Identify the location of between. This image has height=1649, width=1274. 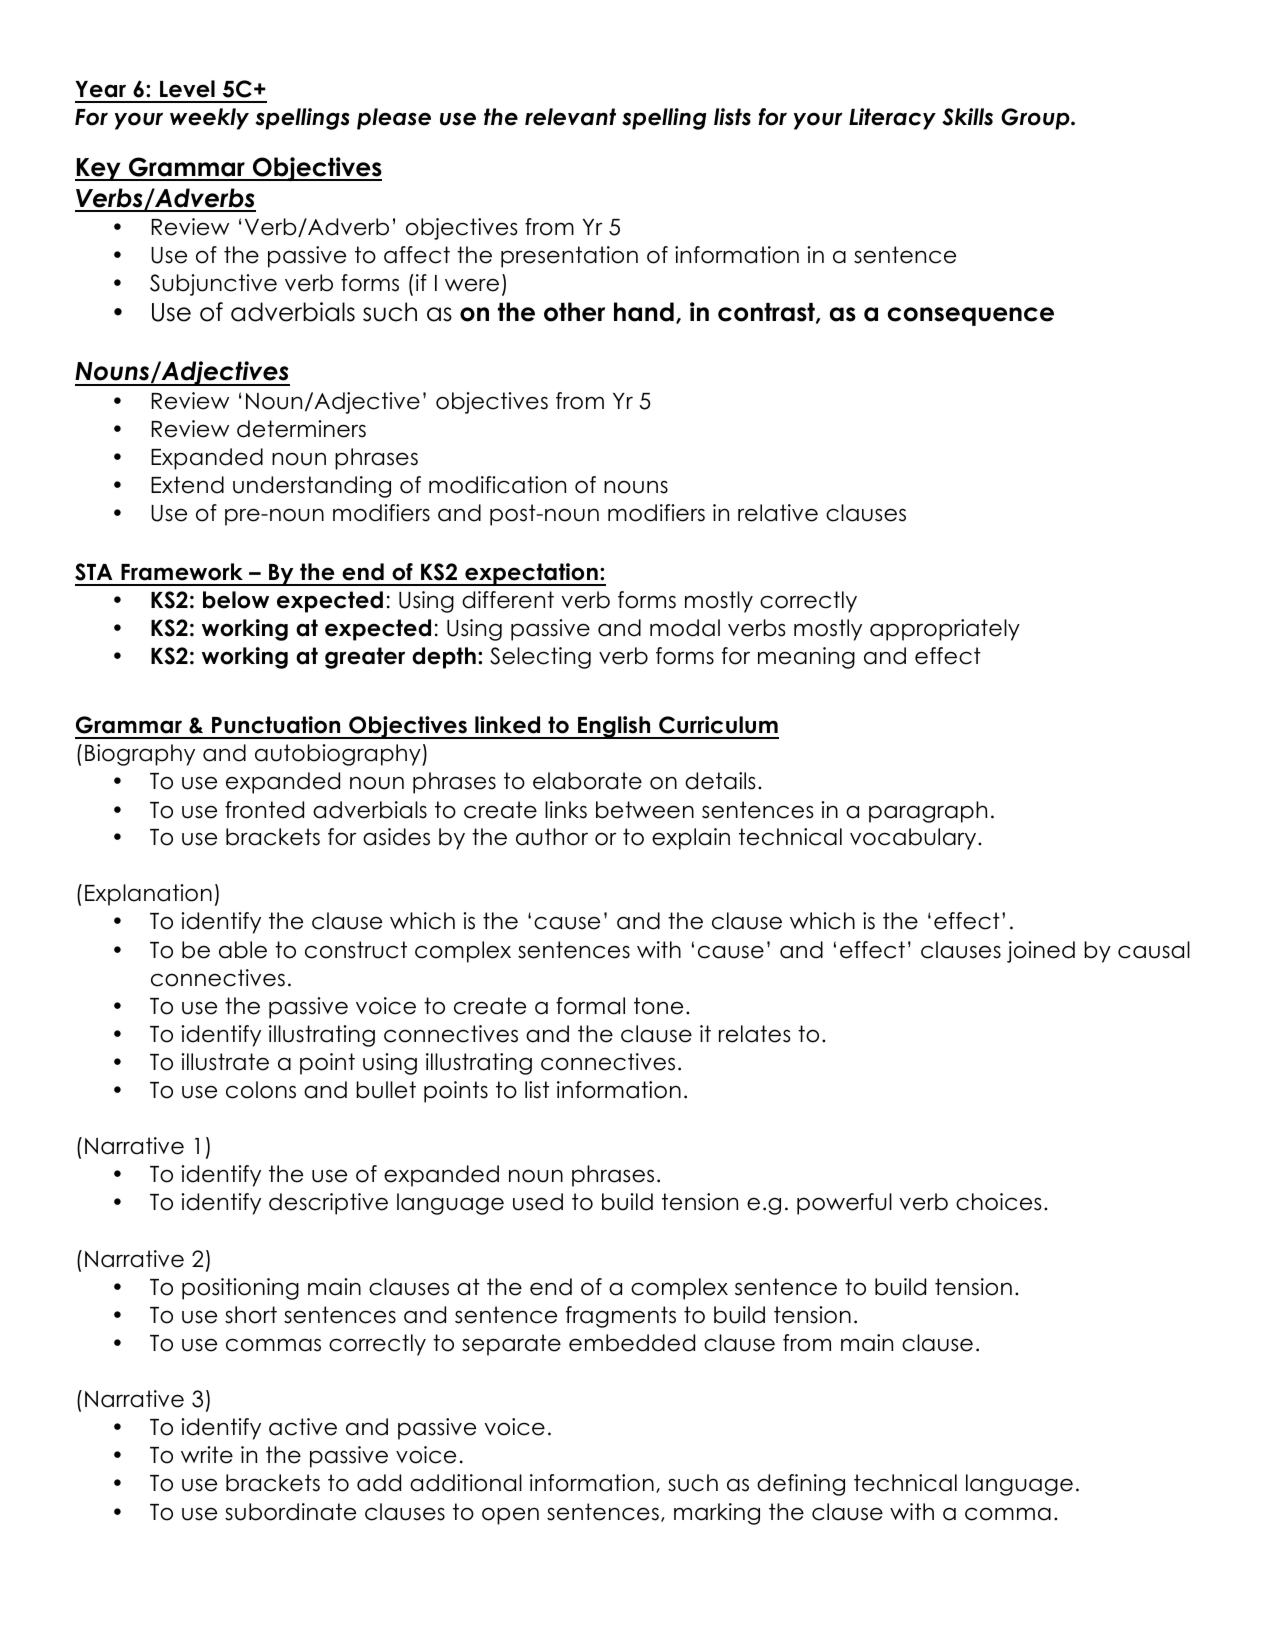
(645, 810).
